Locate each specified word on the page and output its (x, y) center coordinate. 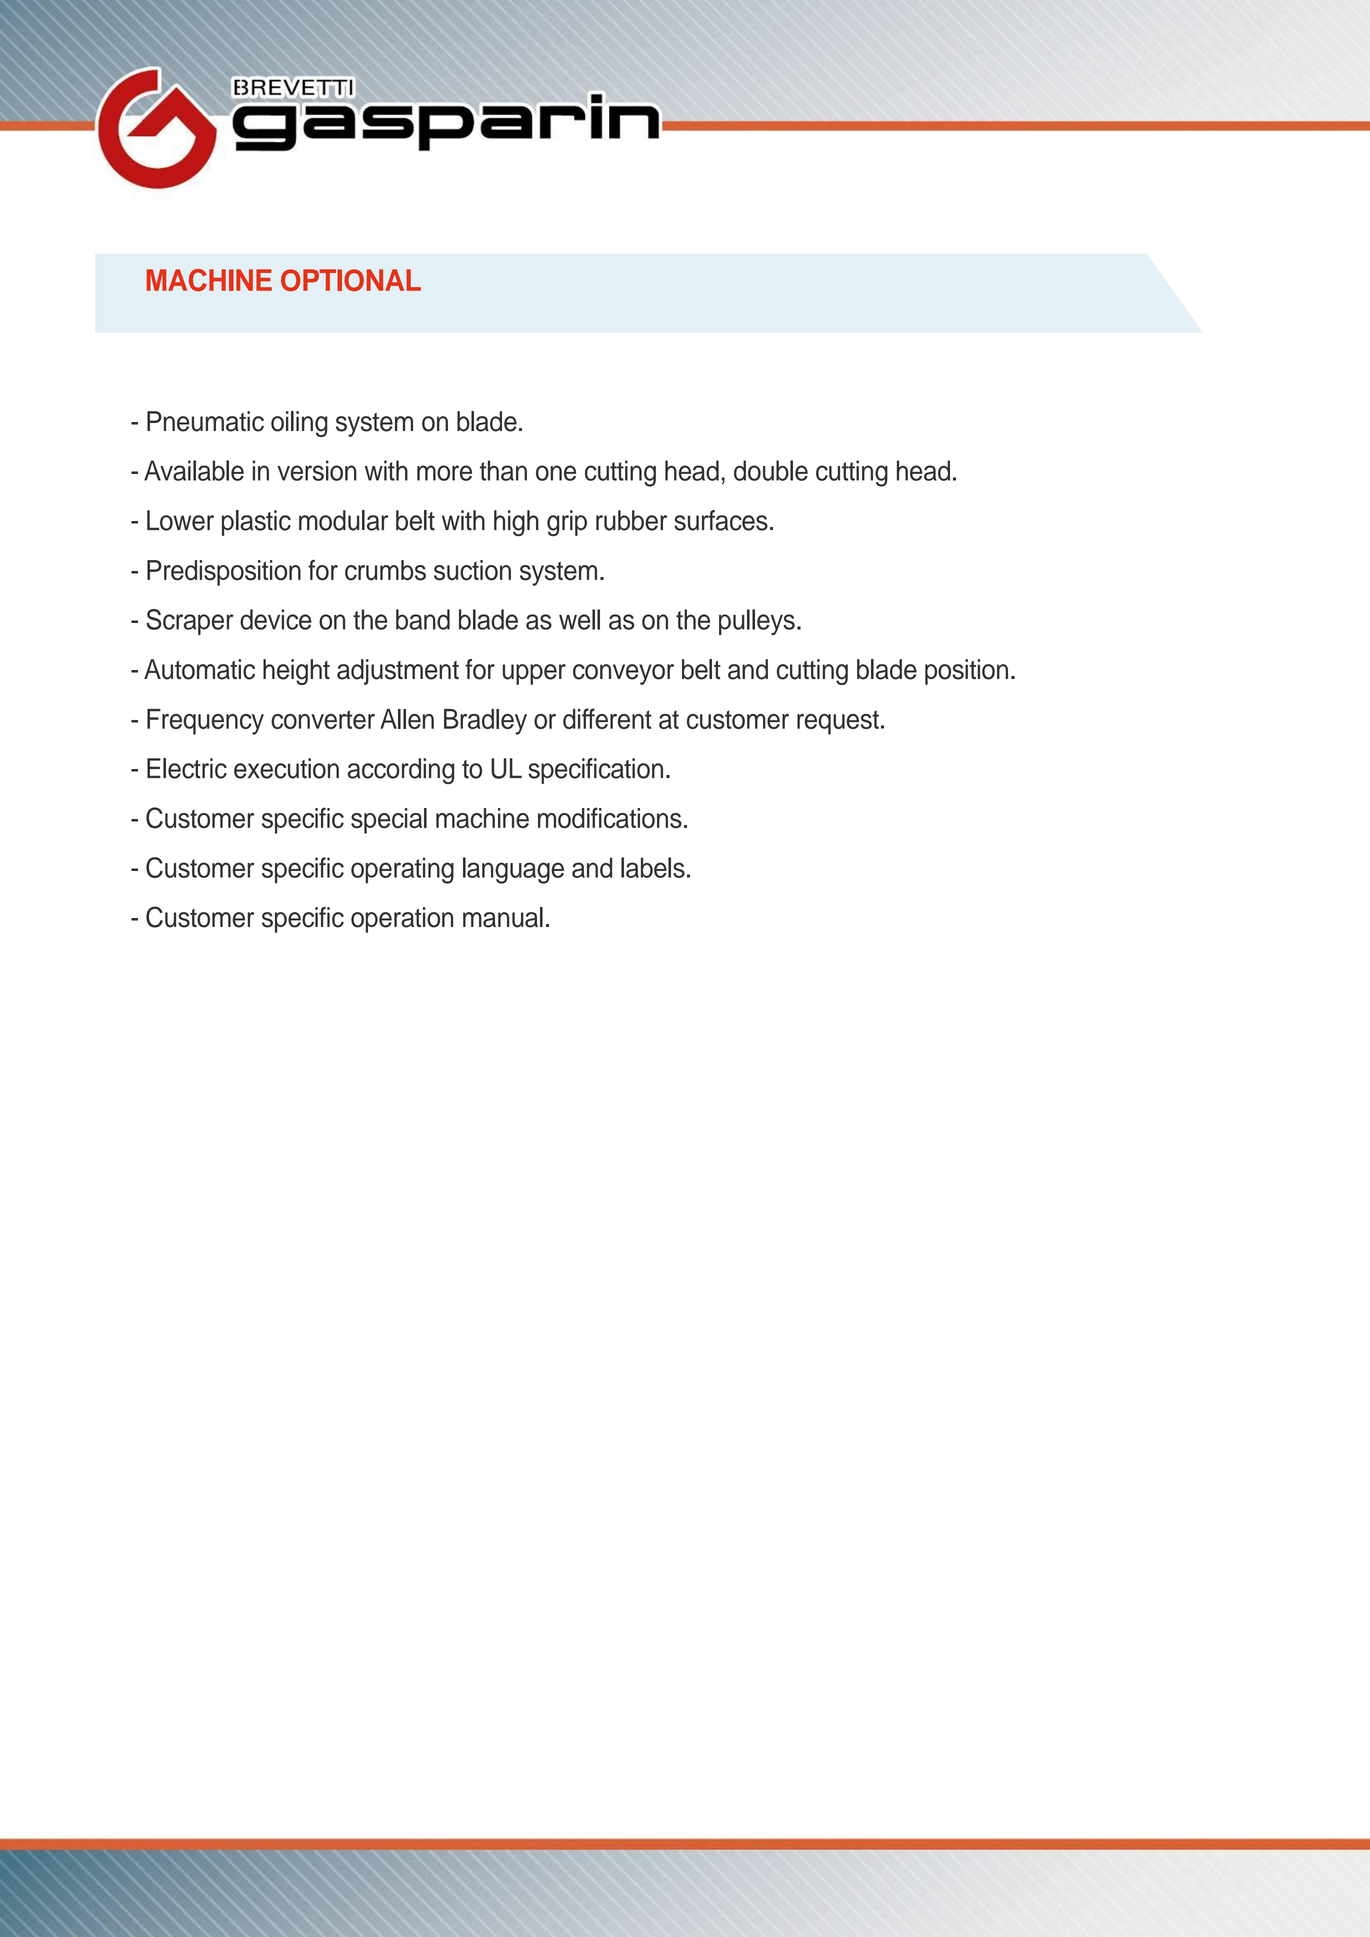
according (401, 771)
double (771, 470)
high (516, 523)
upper (534, 674)
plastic (256, 523)
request (838, 722)
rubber (631, 520)
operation (402, 920)
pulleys (757, 622)
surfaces (721, 520)
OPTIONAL (351, 280)
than (503, 470)
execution (286, 768)
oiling (299, 424)
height (296, 672)
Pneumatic (205, 421)
